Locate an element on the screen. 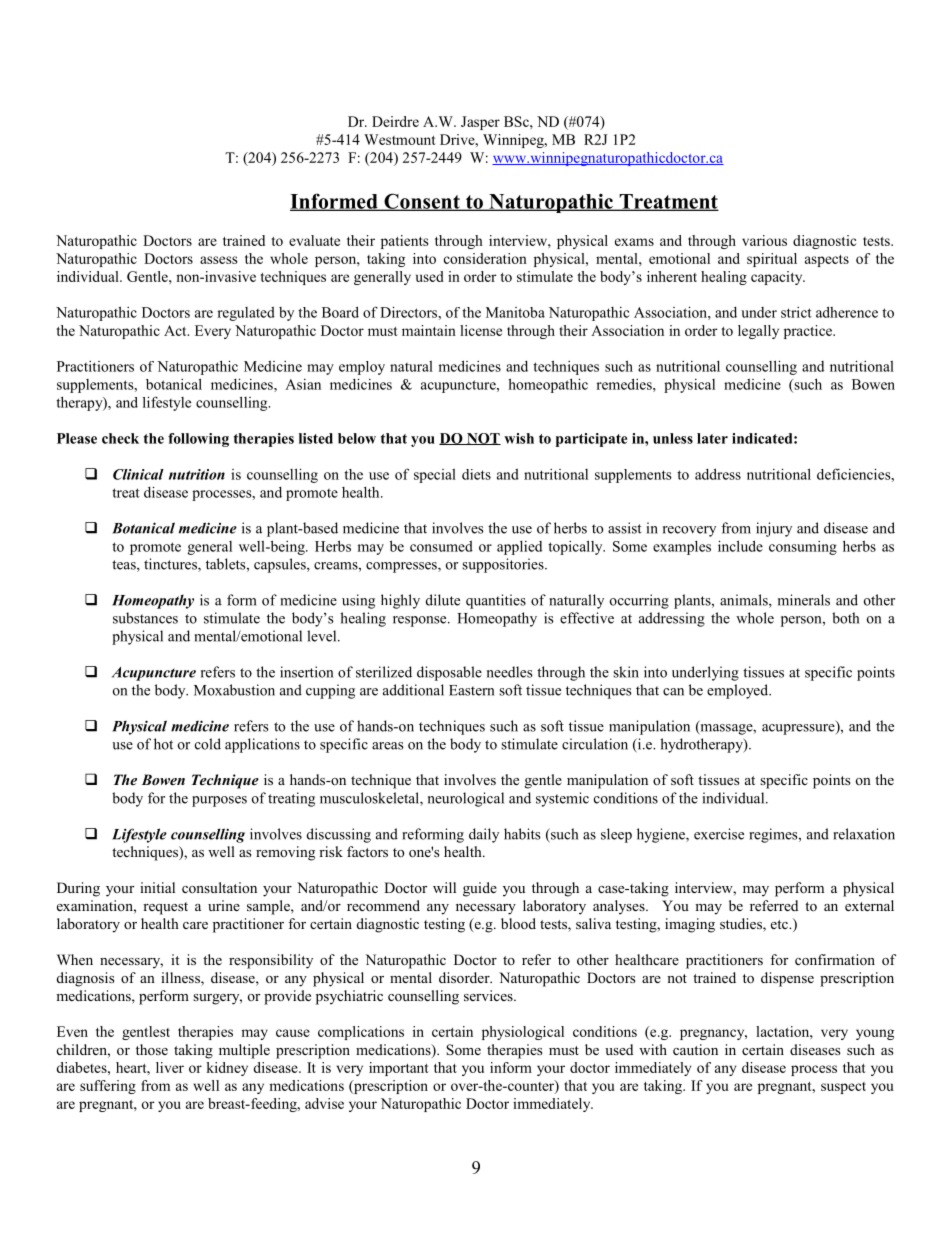 The image size is (952, 1233). Jasper is located at coordinates (480, 123).
